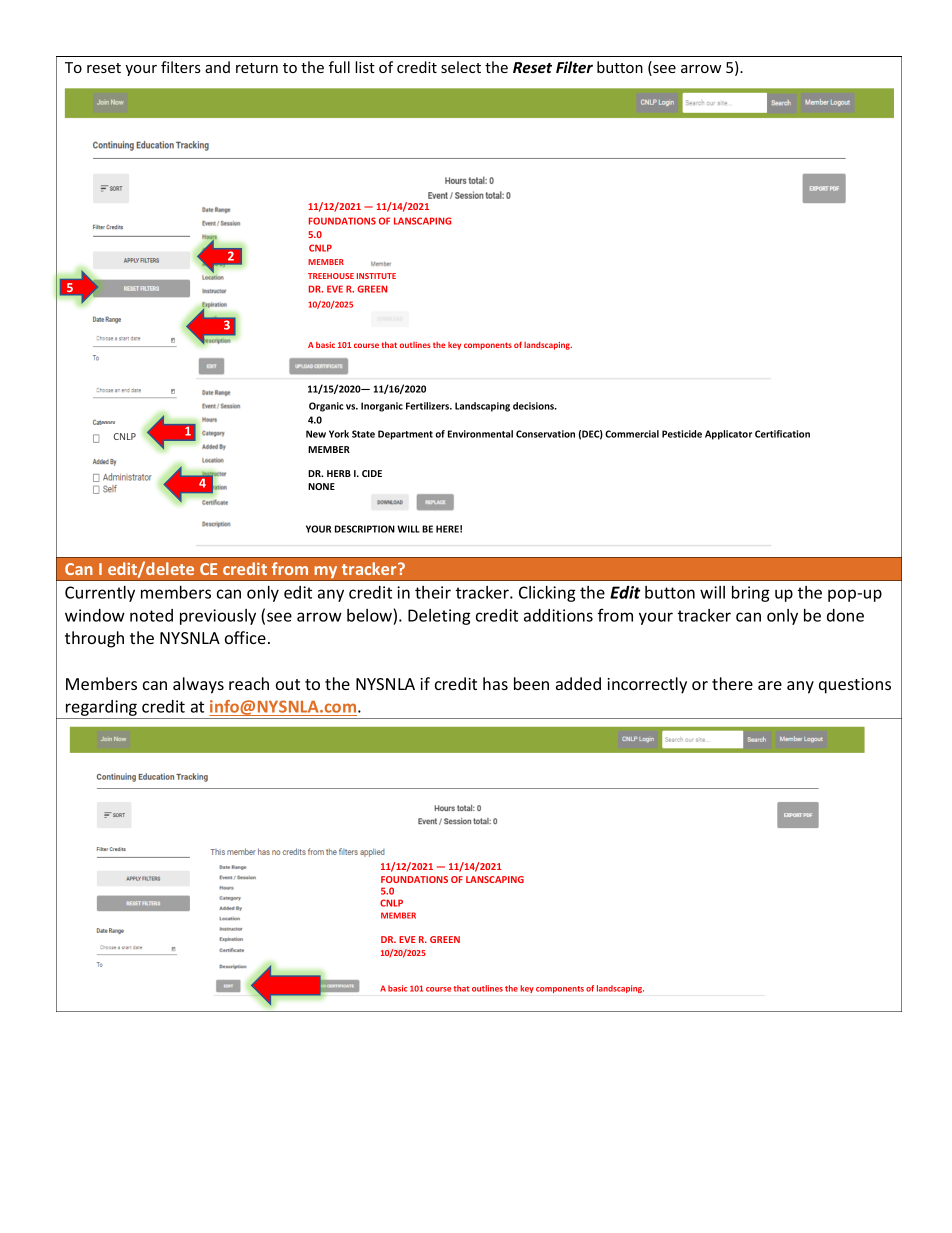  I want to click on list, so click(365, 67).
